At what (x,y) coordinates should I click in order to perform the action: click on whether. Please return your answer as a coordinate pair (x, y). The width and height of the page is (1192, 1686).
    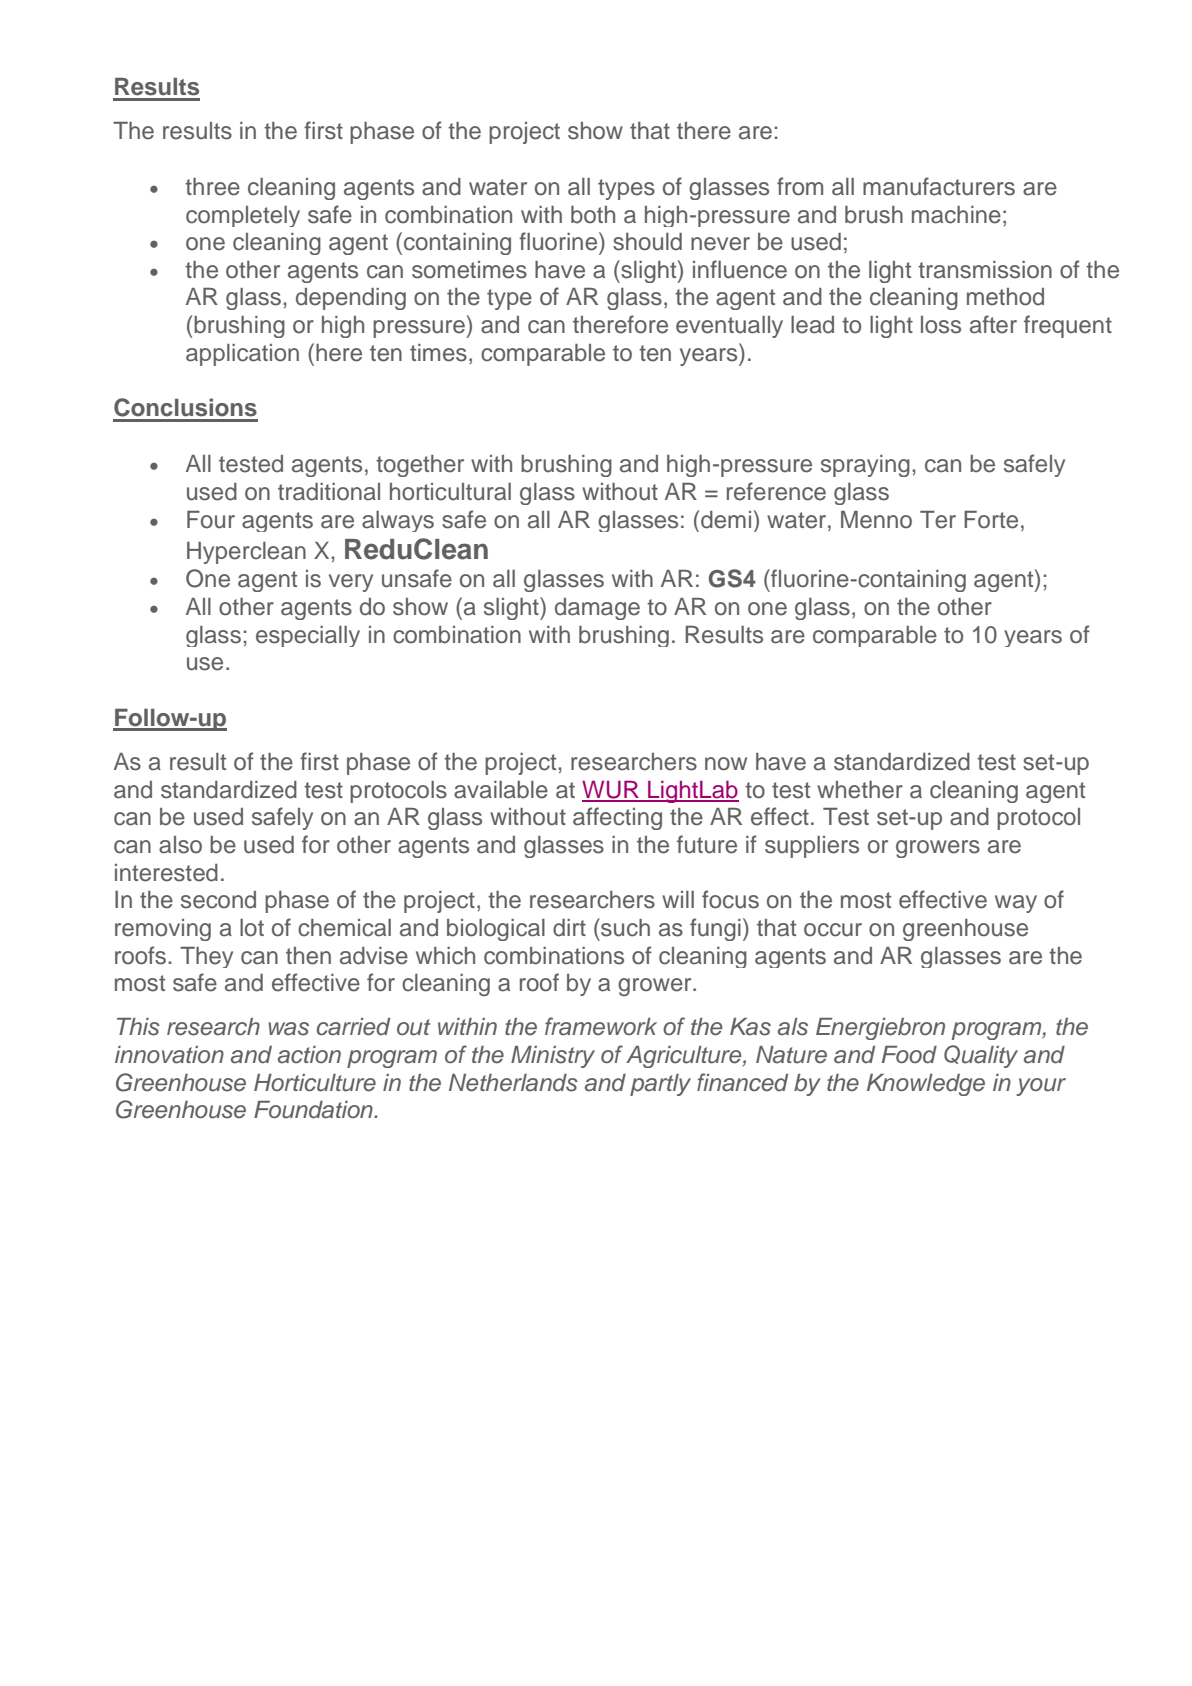
    Looking at the image, I should click on (860, 790).
